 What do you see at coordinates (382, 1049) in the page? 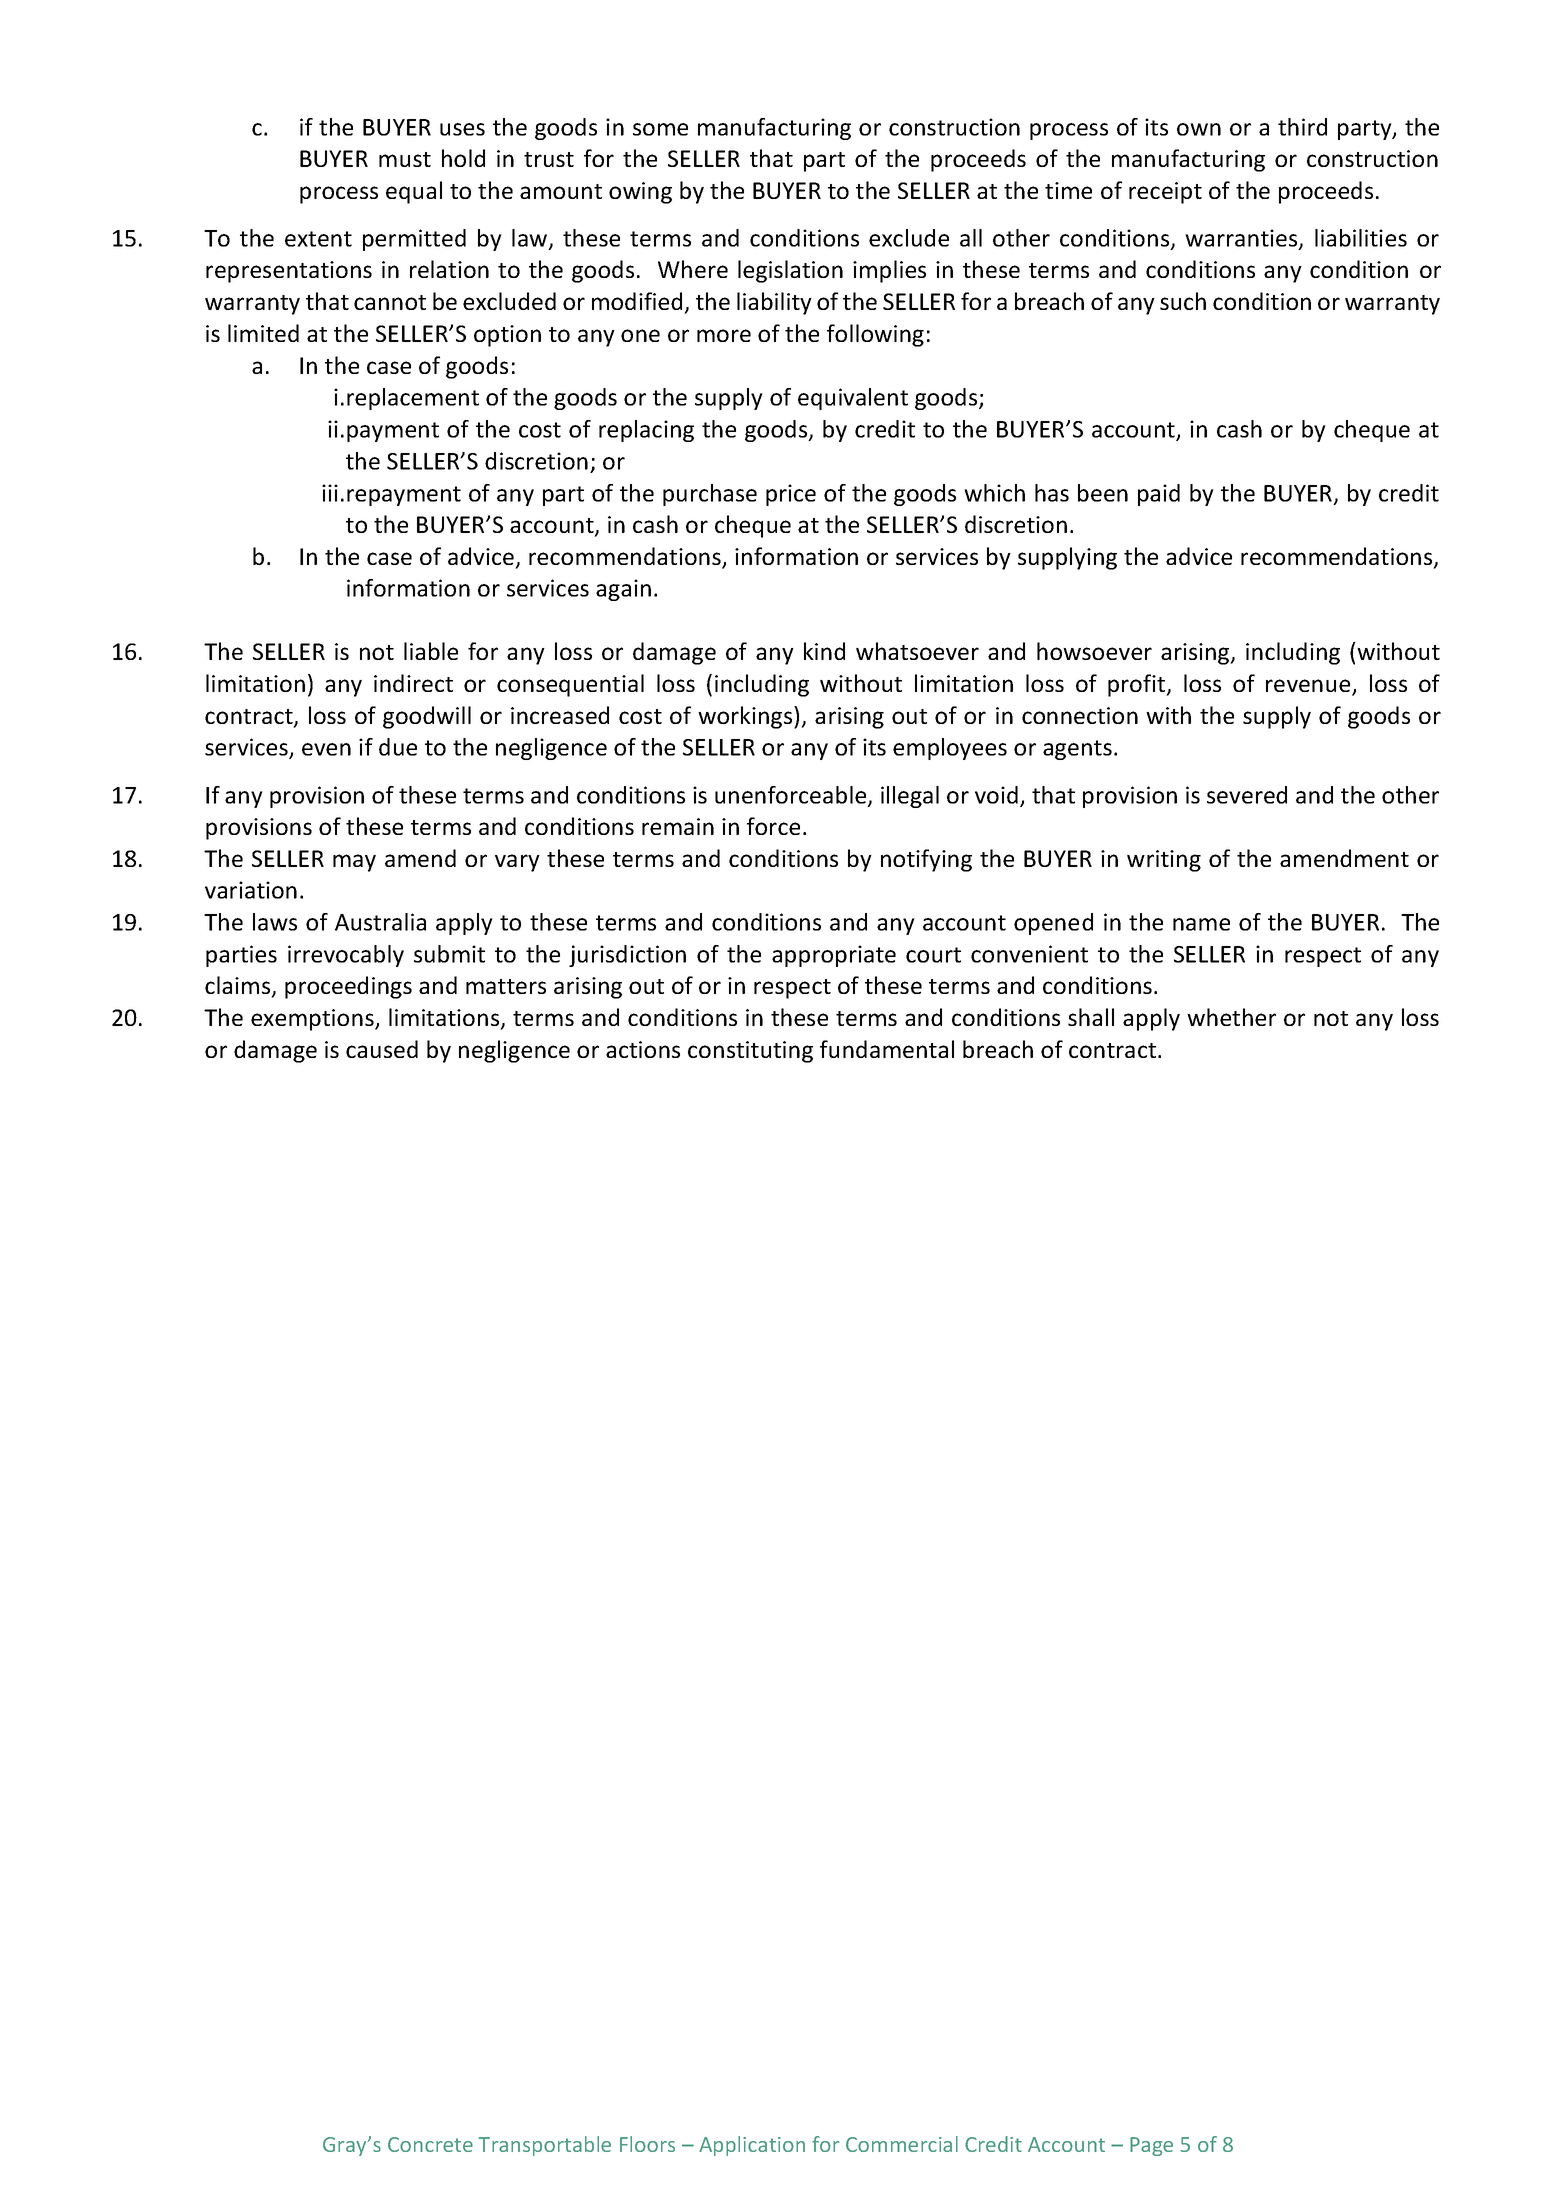
I see `caused` at bounding box center [382, 1049].
